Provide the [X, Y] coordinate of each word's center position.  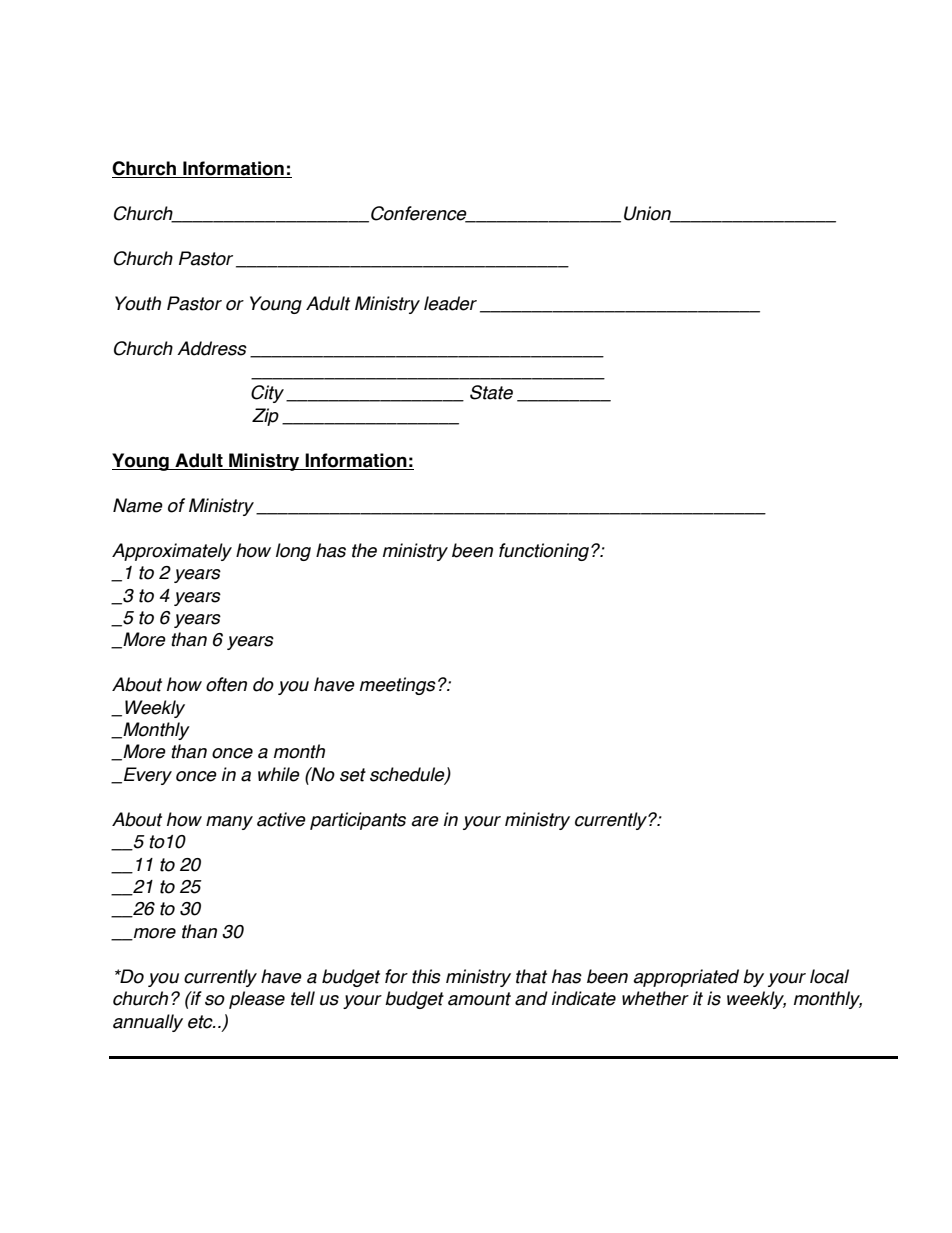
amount [479, 999]
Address [212, 348]
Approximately [172, 552]
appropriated [686, 978]
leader [450, 303]
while [279, 774]
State [491, 392]
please [257, 1000]
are [425, 821]
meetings [398, 686]
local [829, 976]
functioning [545, 552]
